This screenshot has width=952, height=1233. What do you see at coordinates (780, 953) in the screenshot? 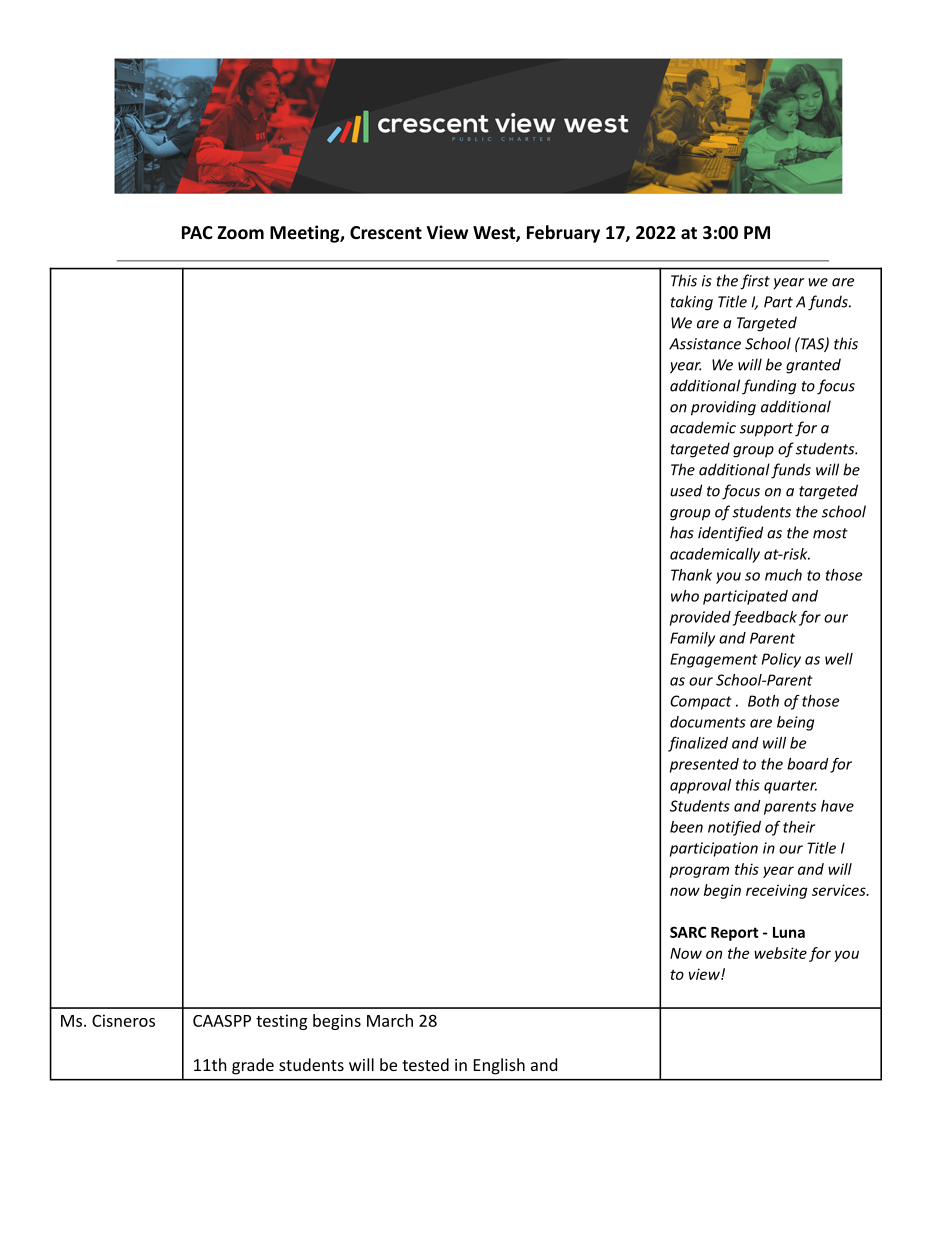
I see `website` at bounding box center [780, 953].
